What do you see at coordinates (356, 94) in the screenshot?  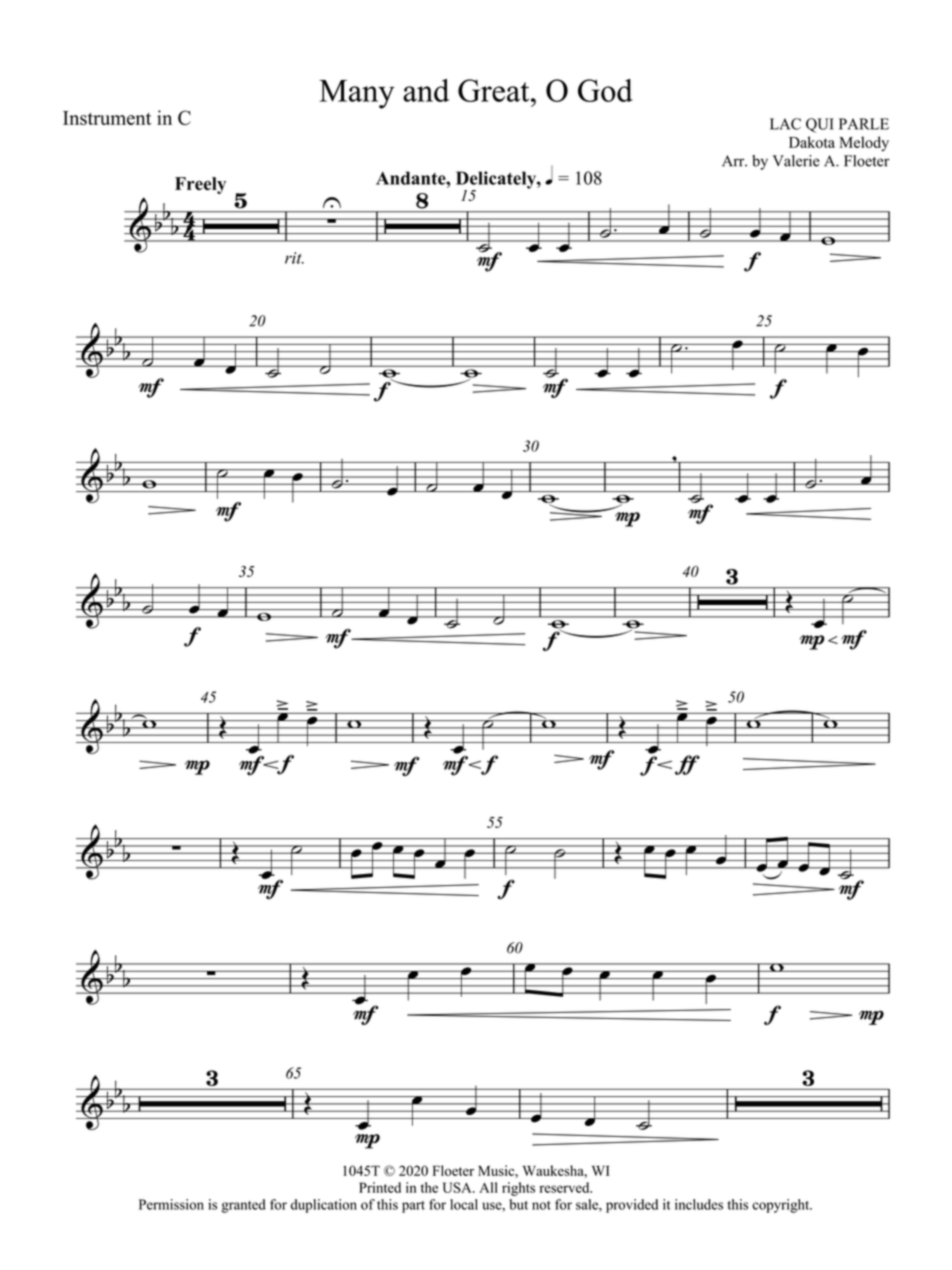 I see `Many` at bounding box center [356, 94].
